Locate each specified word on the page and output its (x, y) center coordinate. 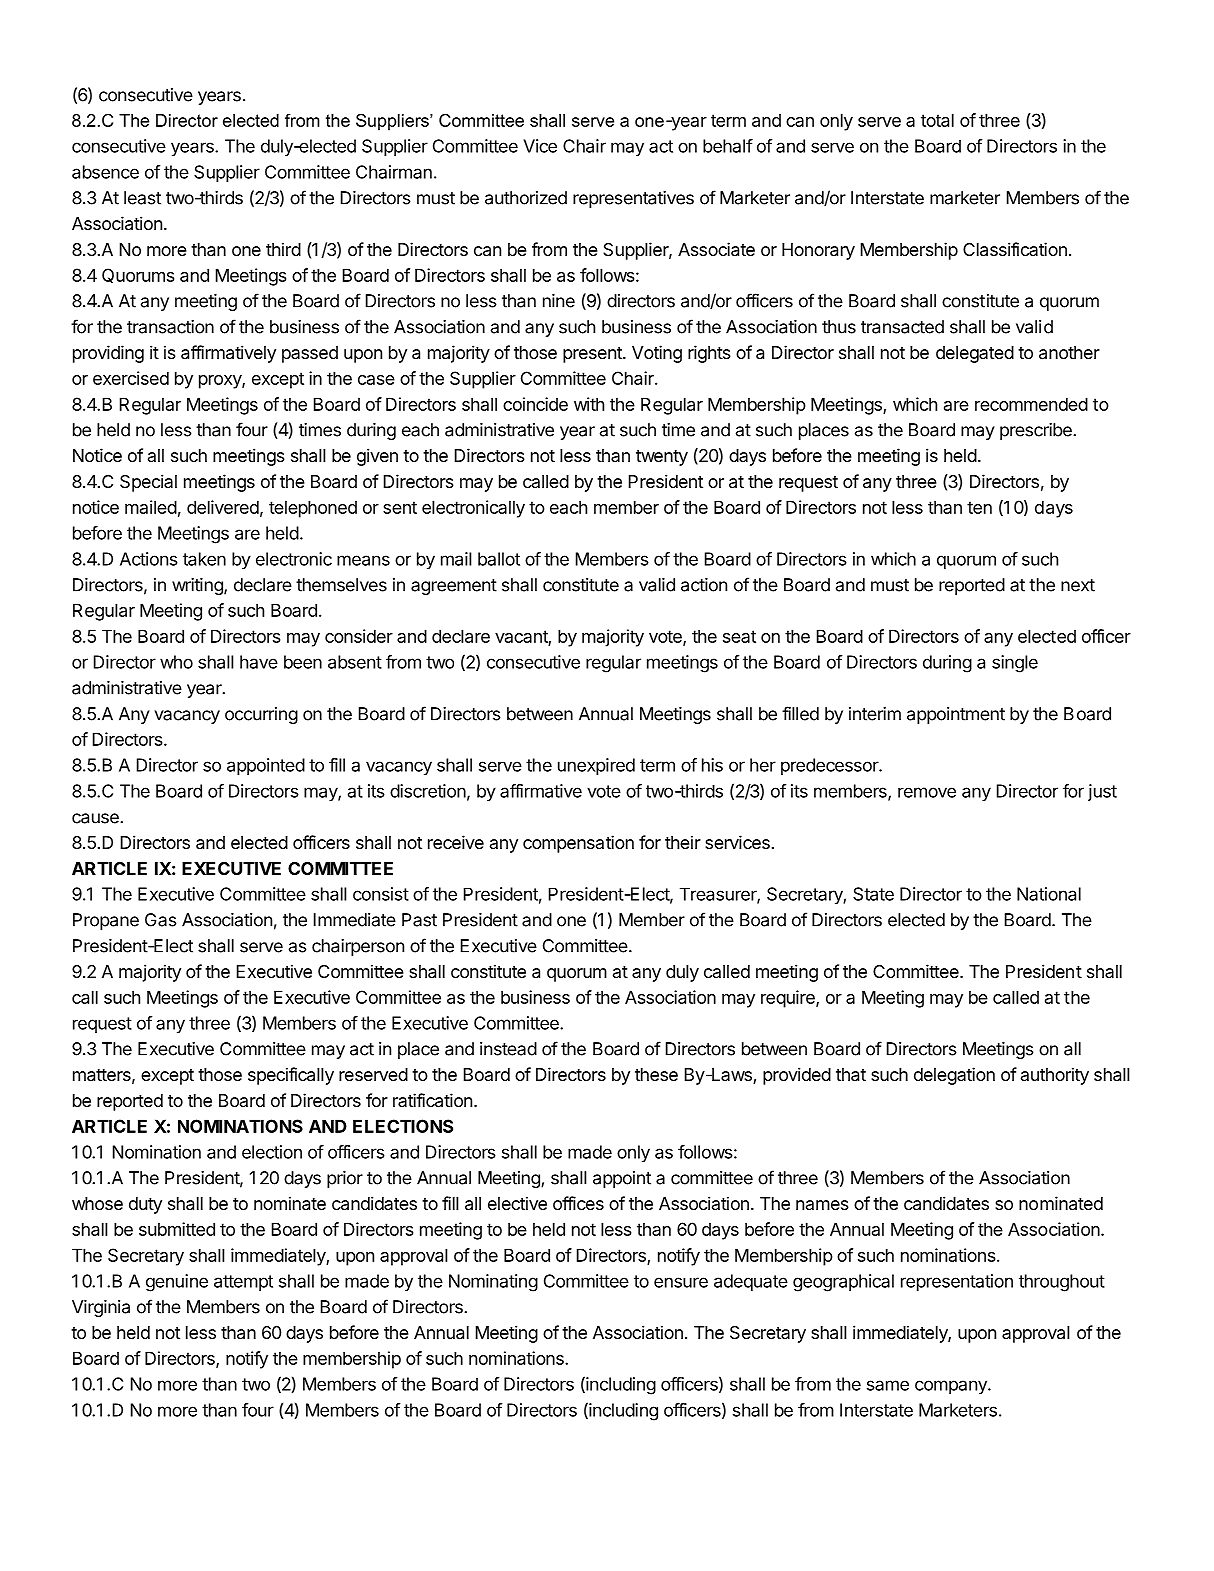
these (656, 1074)
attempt (243, 1283)
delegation (954, 1076)
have (259, 662)
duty (145, 1205)
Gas (161, 920)
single (1015, 664)
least (142, 198)
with (589, 404)
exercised (131, 378)
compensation (578, 844)
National (1049, 894)
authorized (526, 198)
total (937, 120)
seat (739, 636)
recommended (1031, 404)
